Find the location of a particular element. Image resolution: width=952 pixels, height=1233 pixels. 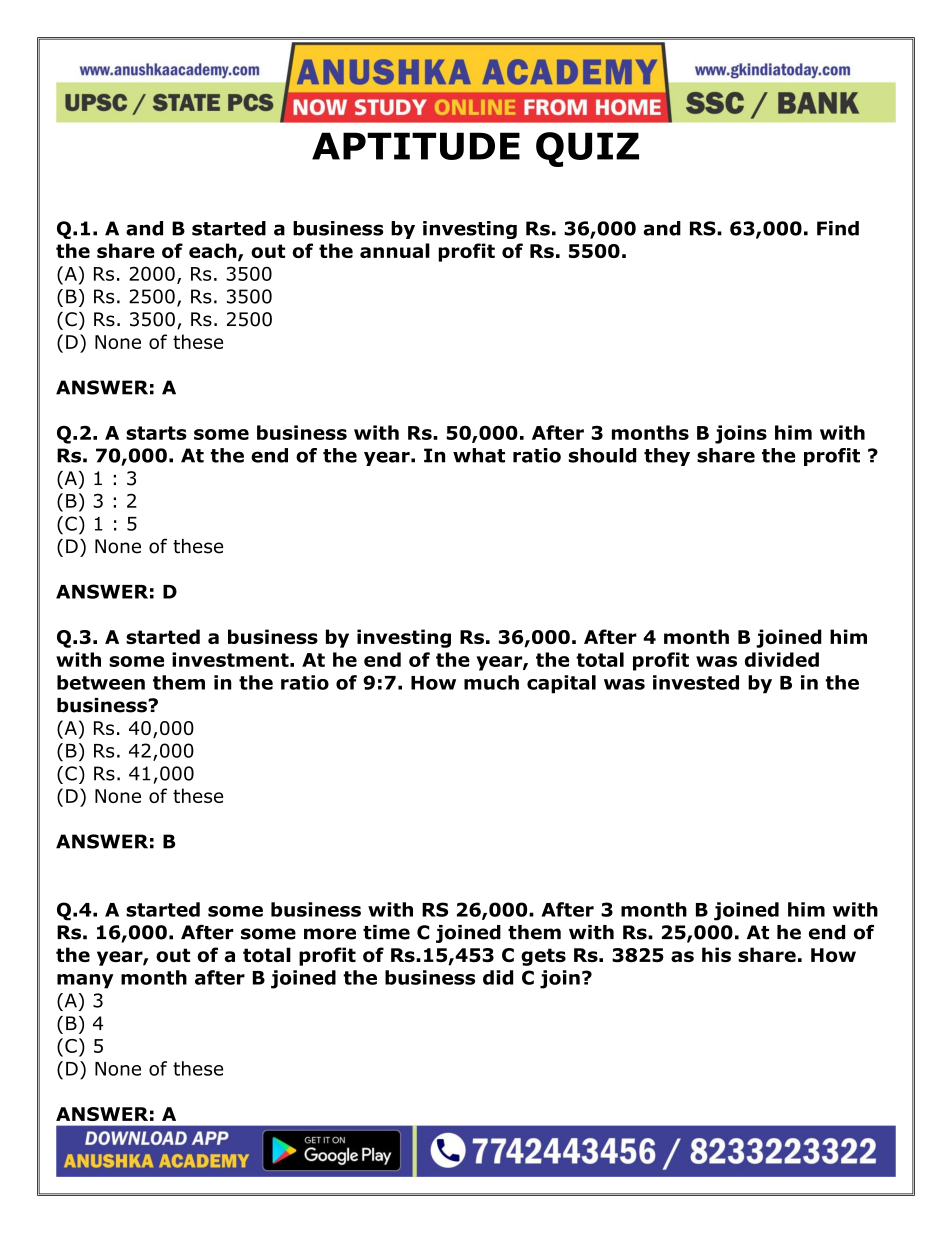

did is located at coordinates (498, 977).
